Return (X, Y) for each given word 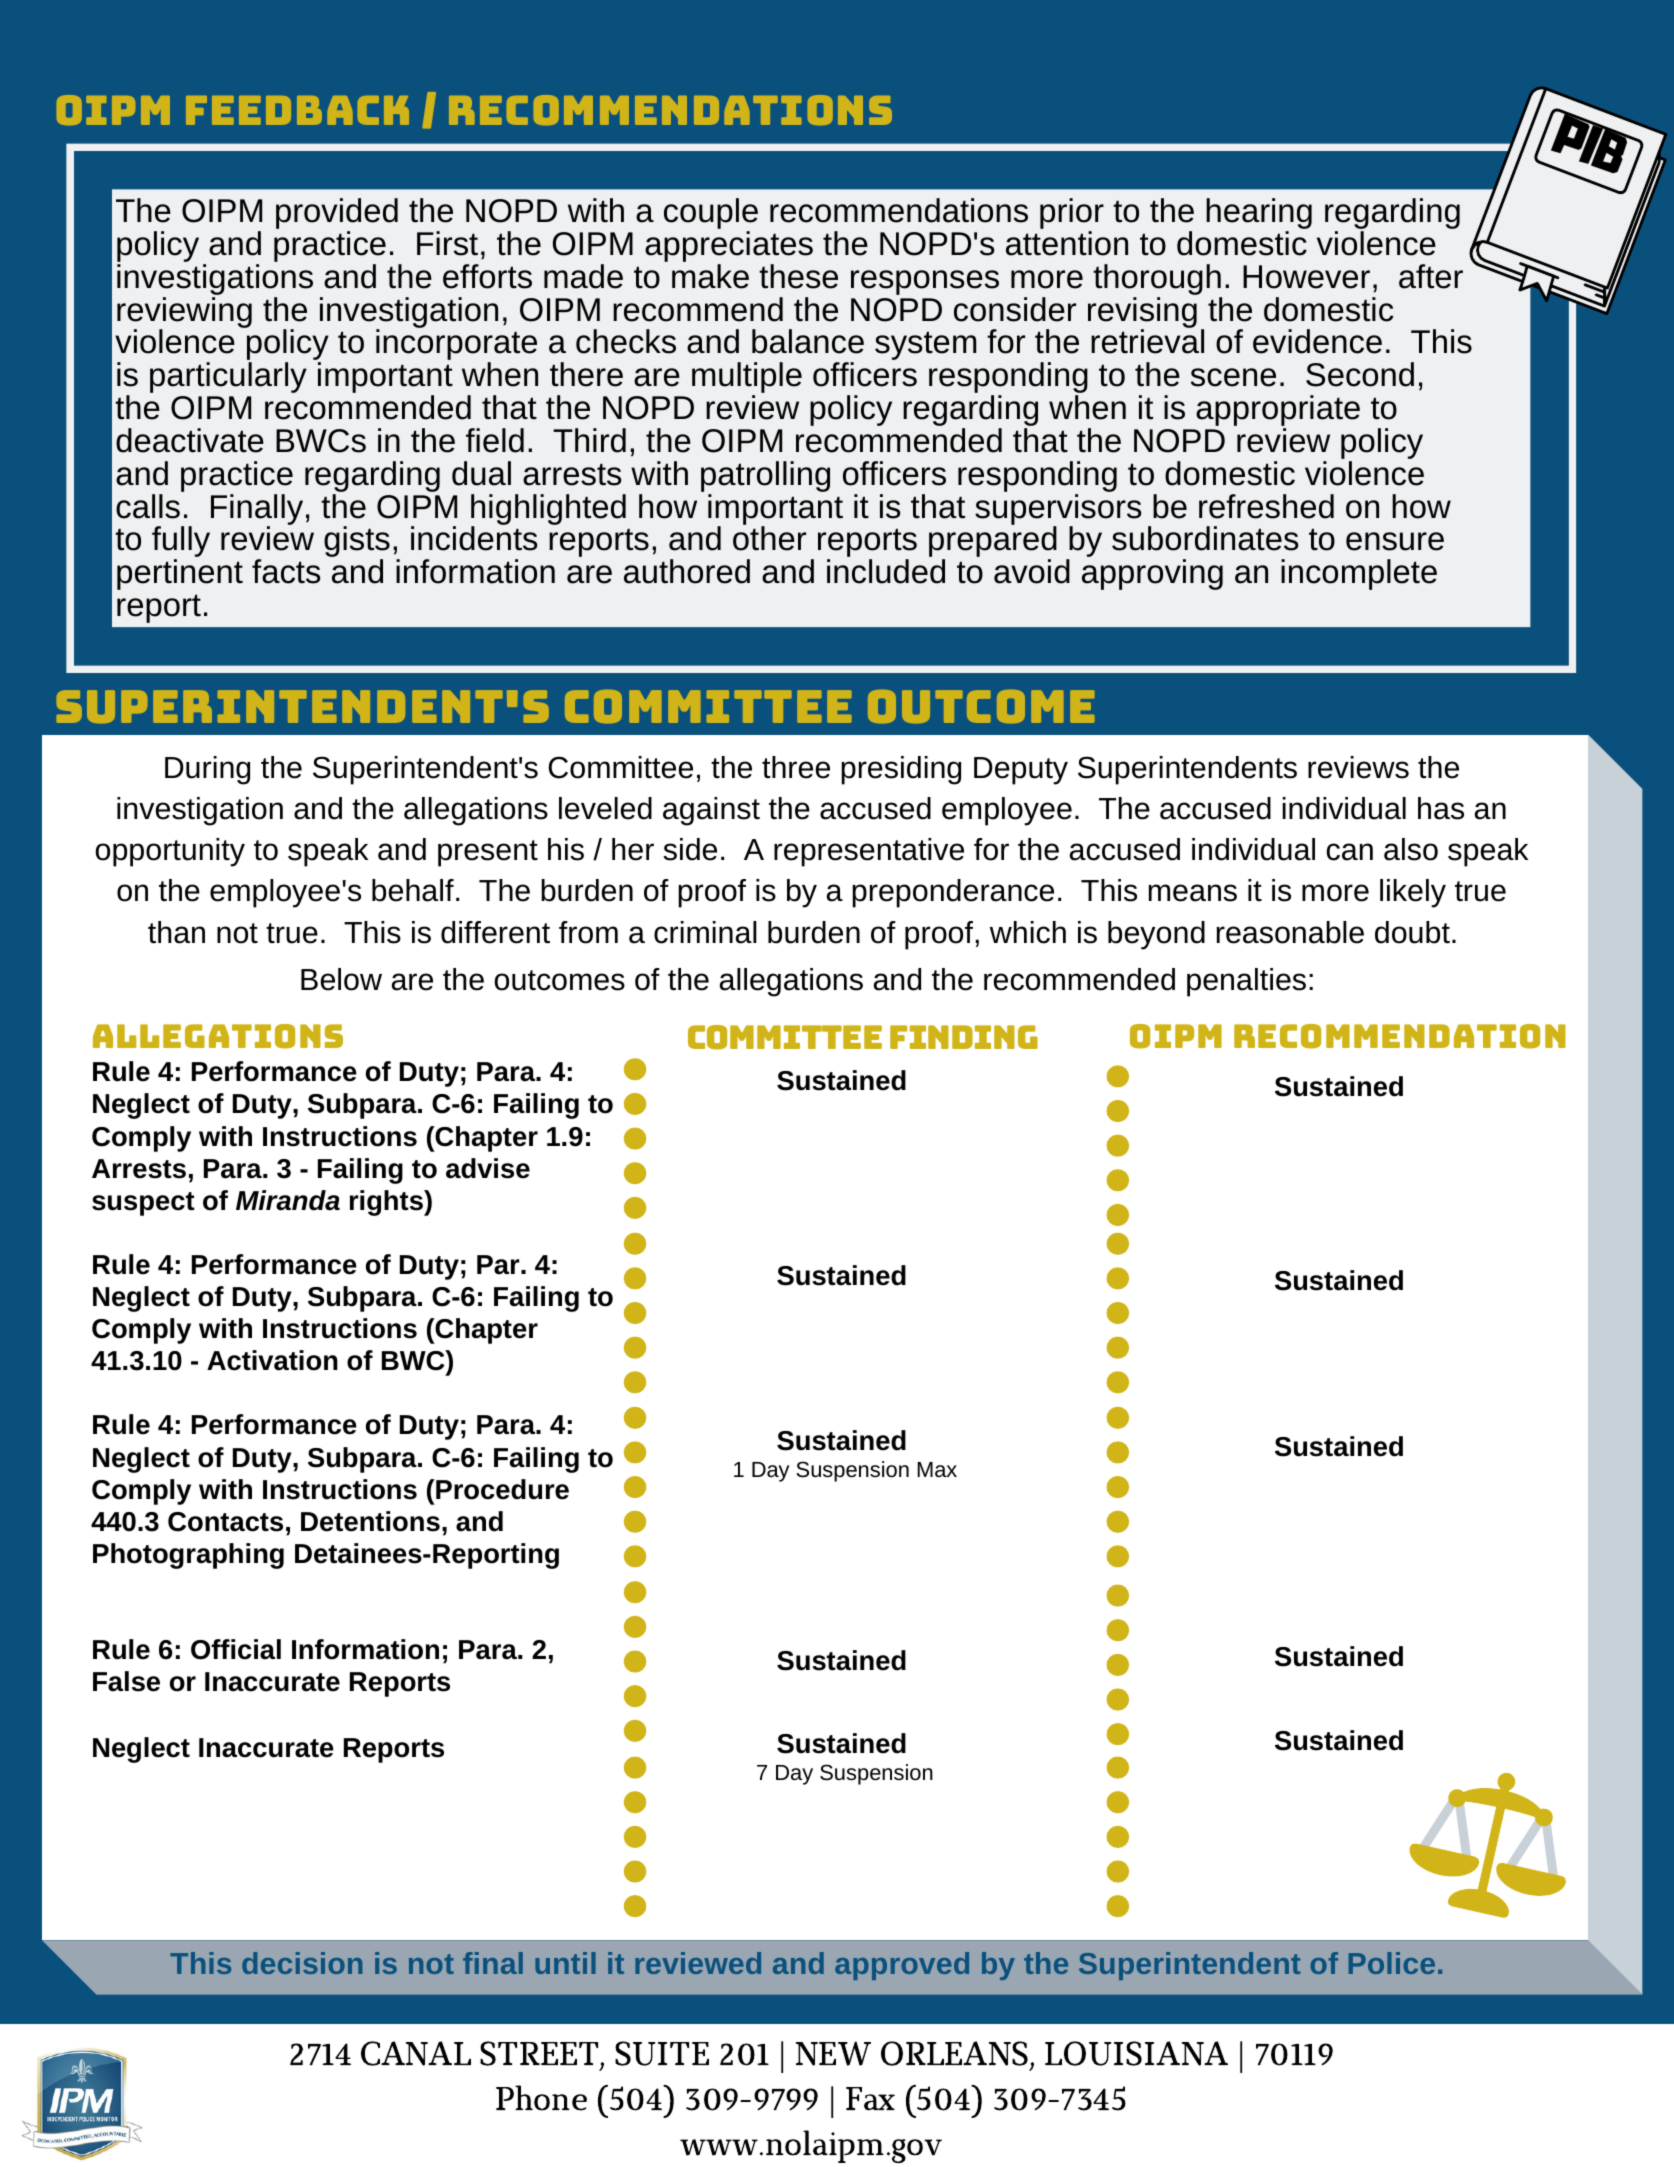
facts (286, 571)
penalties (1246, 982)
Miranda (288, 1200)
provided (337, 215)
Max (937, 1469)
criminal (705, 932)
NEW (833, 2053)
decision (302, 1963)
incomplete (1359, 574)
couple (711, 215)
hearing (1259, 215)
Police (1392, 1963)
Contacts (225, 1522)
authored (687, 571)
